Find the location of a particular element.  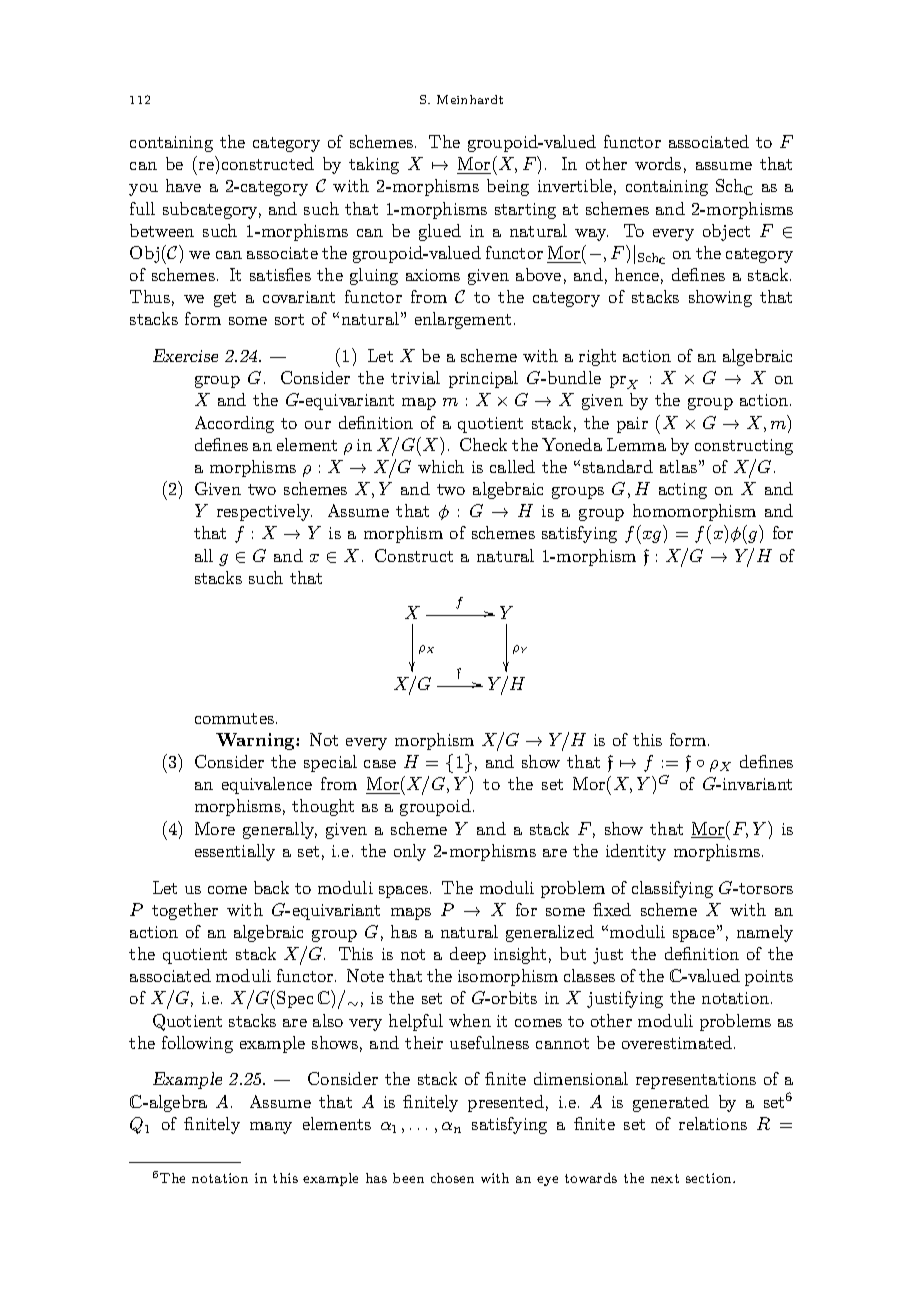

which is located at coordinates (441, 466).
